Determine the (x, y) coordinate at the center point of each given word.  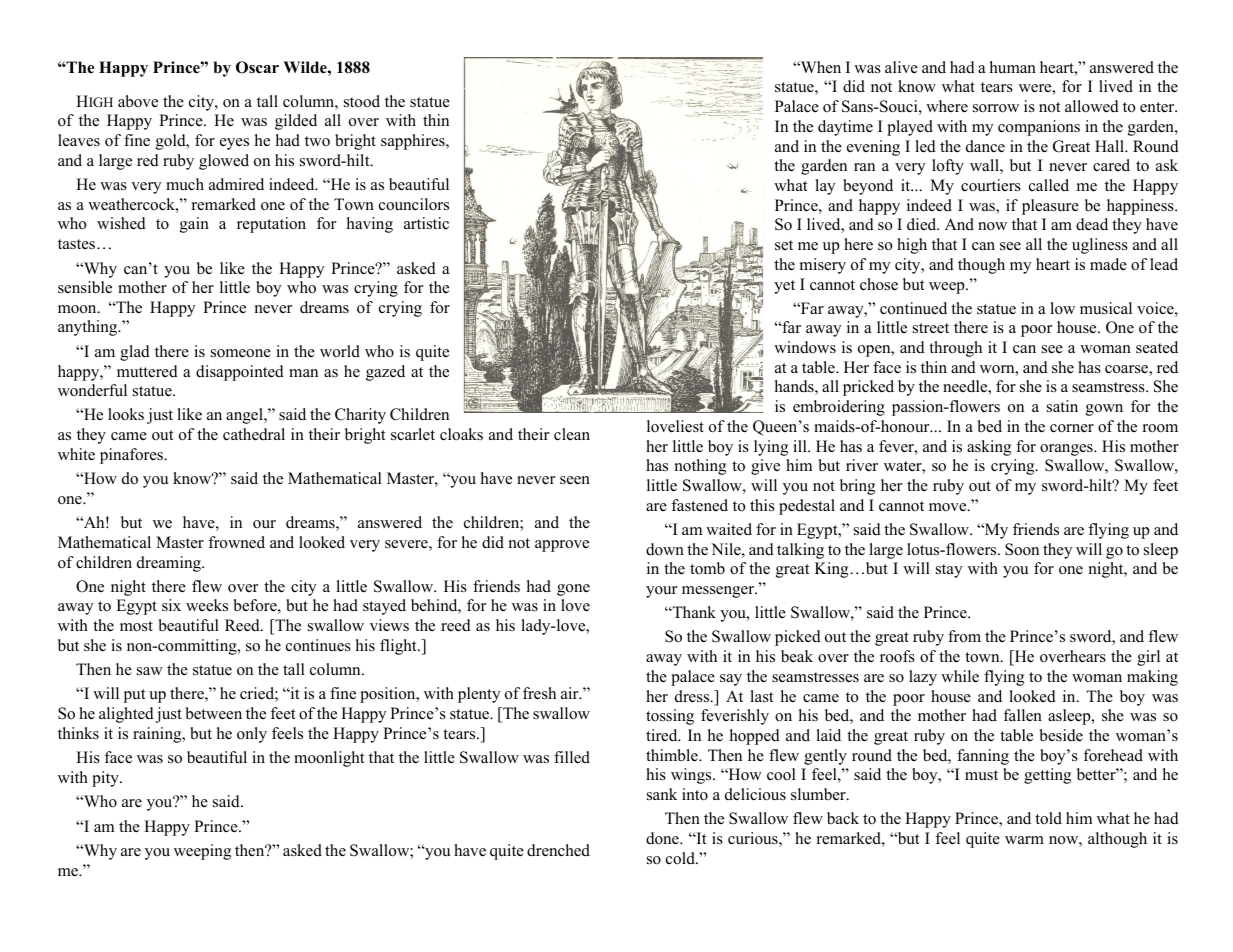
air (571, 693)
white (76, 454)
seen (575, 480)
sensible (85, 287)
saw (150, 671)
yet (784, 287)
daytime (845, 128)
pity (106, 779)
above (138, 101)
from (964, 636)
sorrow (996, 108)
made (1108, 264)
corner (1072, 428)
